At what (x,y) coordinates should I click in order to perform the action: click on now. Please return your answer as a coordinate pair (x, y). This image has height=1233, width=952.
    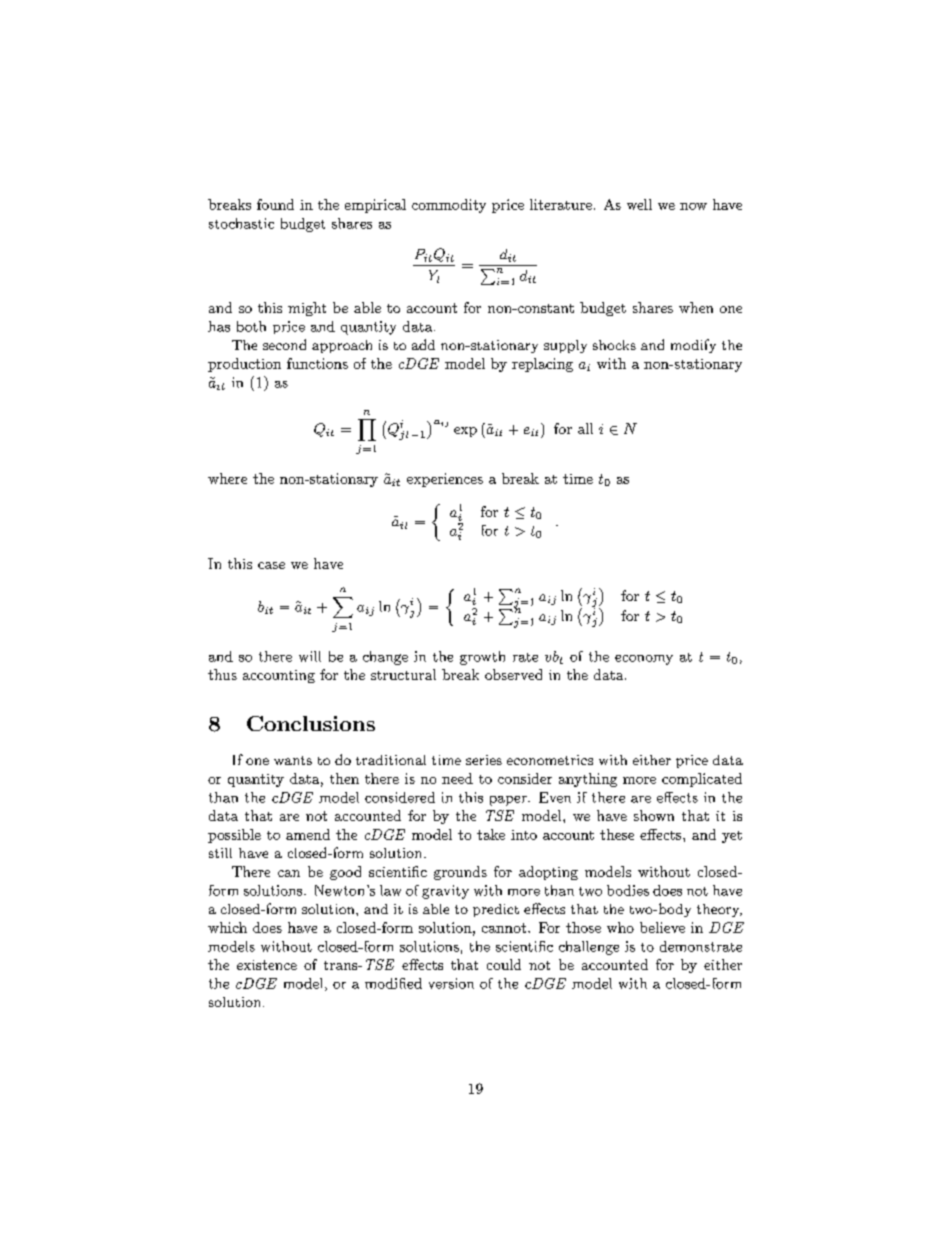
    Looking at the image, I should click on (693, 206).
